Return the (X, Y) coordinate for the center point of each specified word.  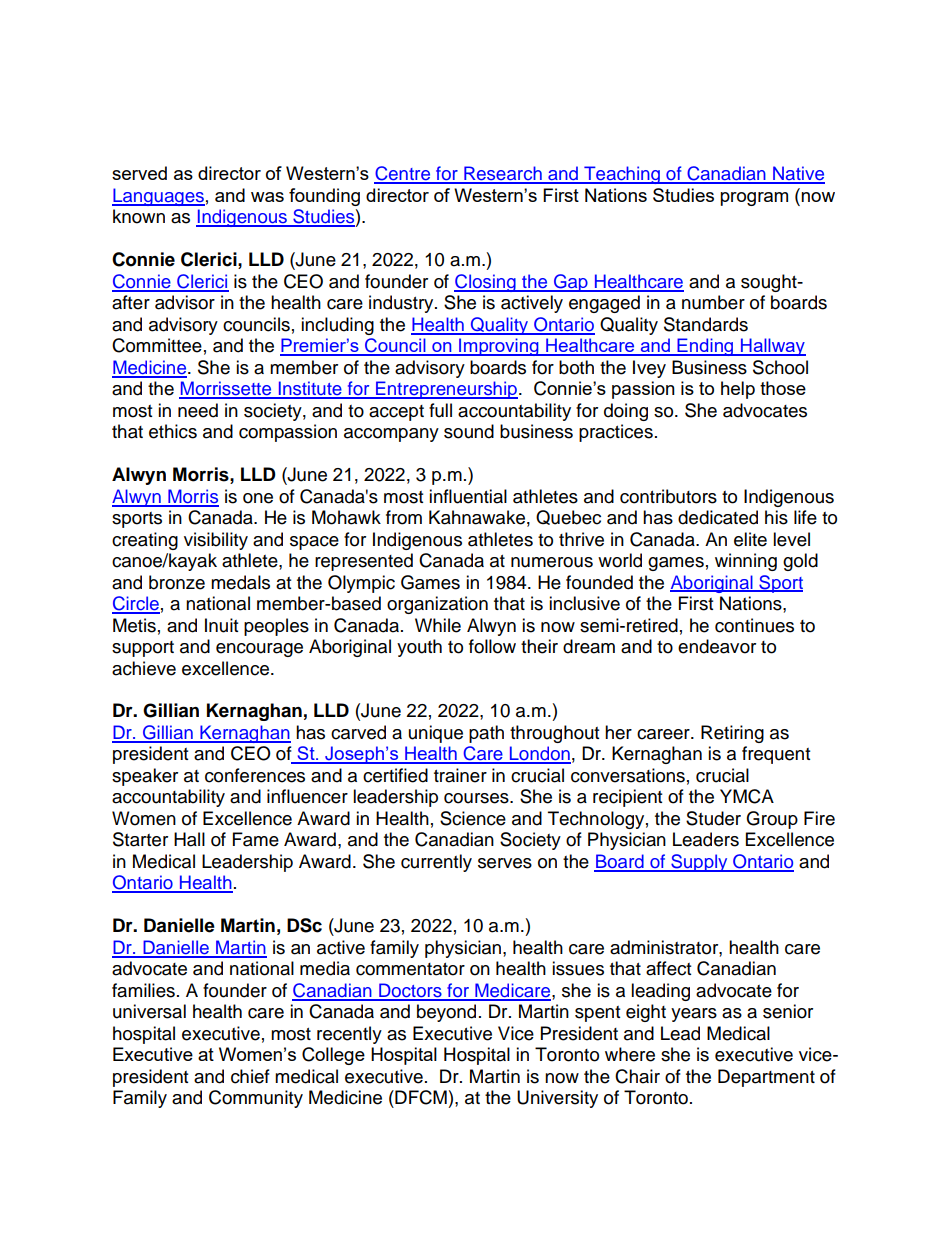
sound (469, 431)
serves (505, 863)
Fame (256, 839)
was (267, 197)
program (754, 199)
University (557, 1099)
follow (492, 646)
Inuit (221, 625)
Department (766, 1078)
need (198, 410)
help (738, 390)
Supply (699, 863)
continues (754, 625)
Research (503, 174)
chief (250, 1076)
